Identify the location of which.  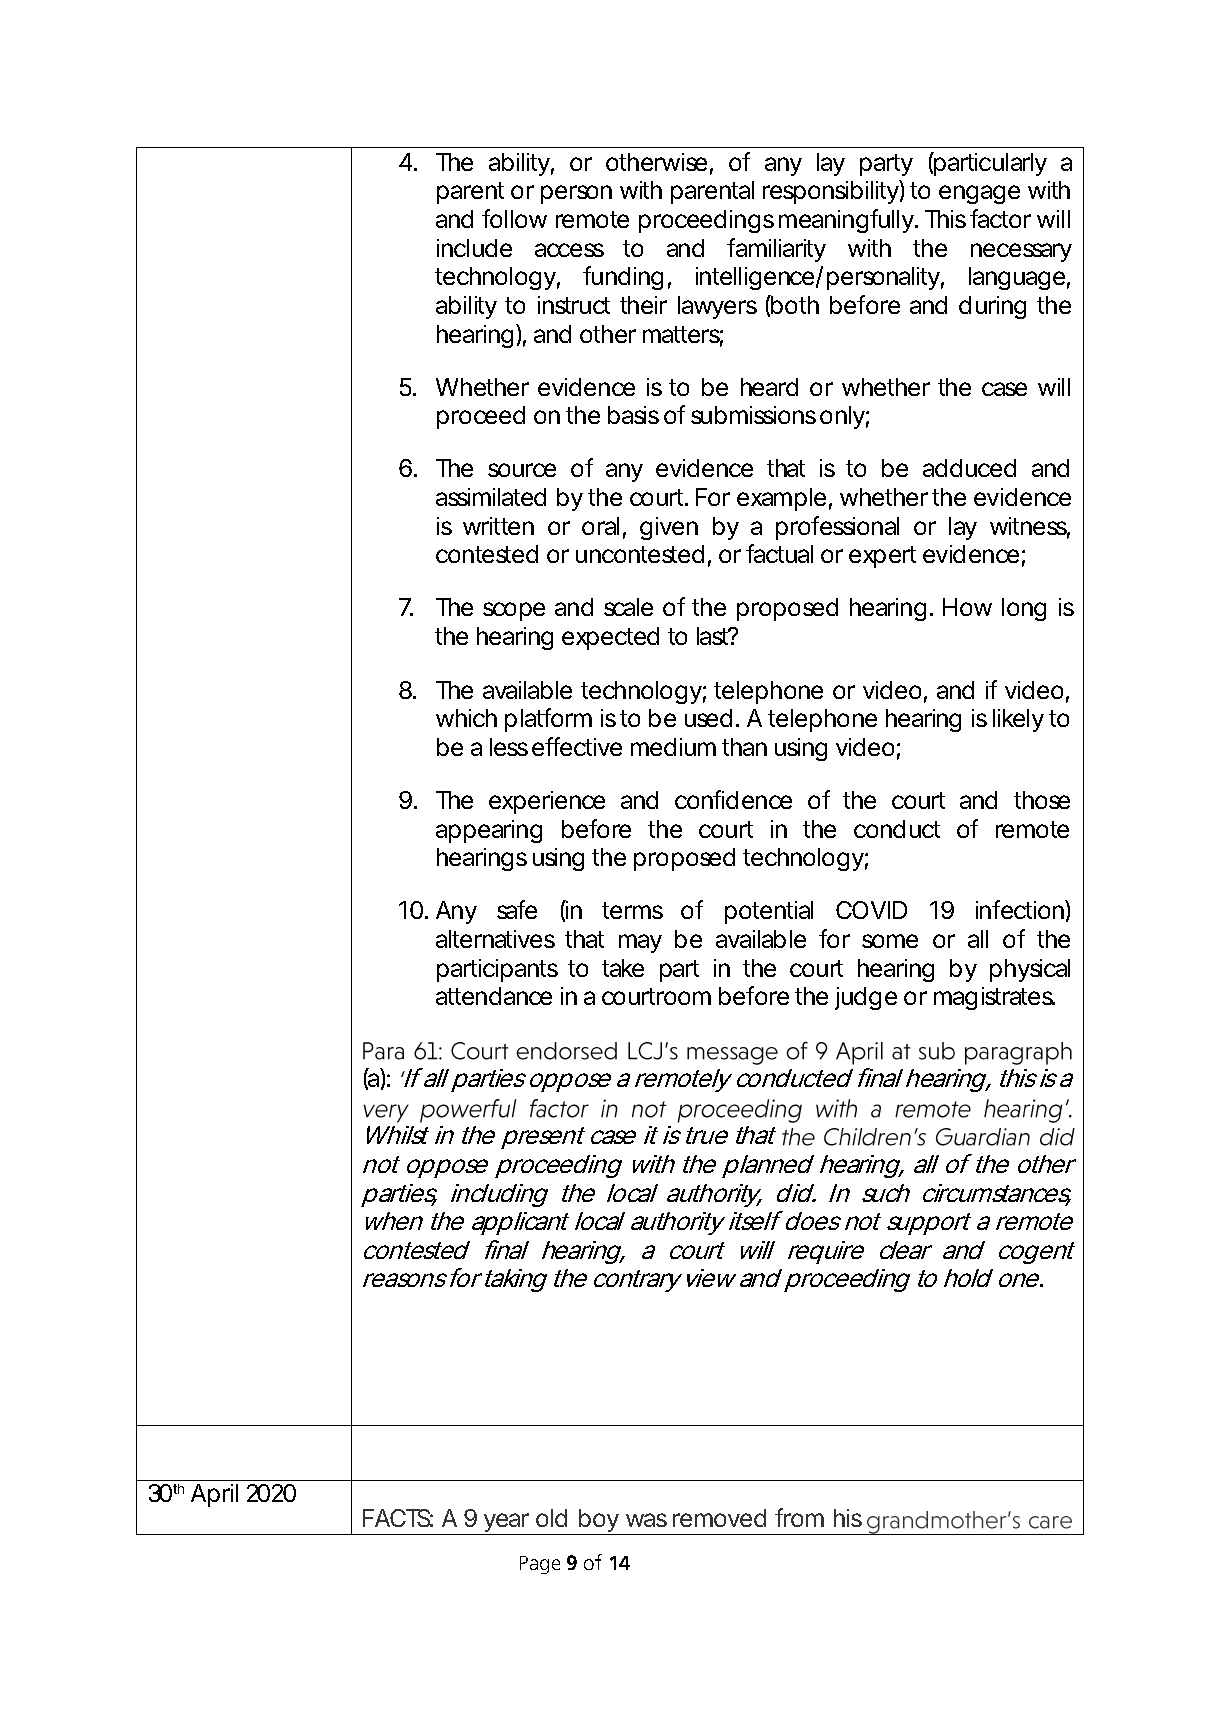
(466, 718).
